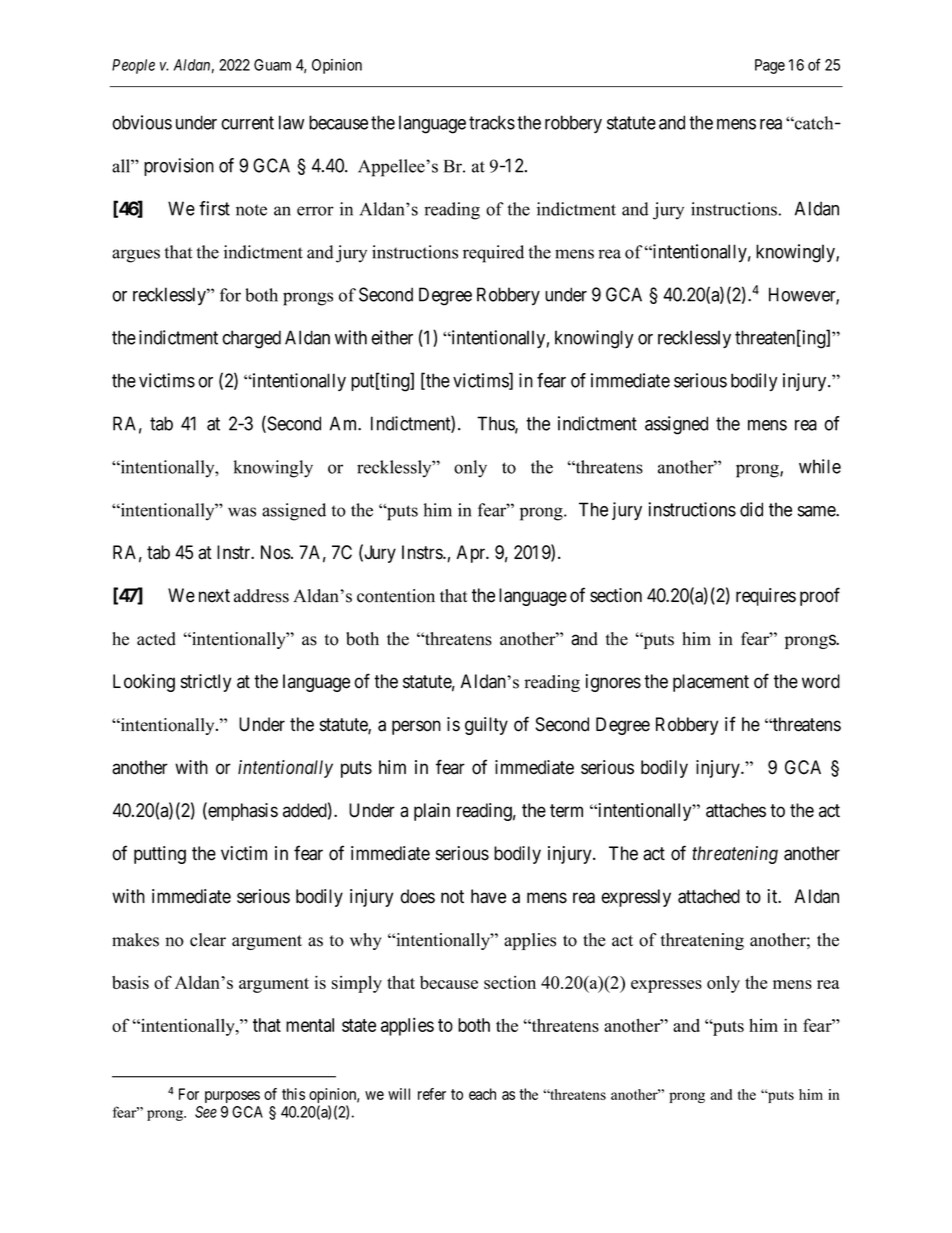  I want to click on Apr, so click(472, 554).
